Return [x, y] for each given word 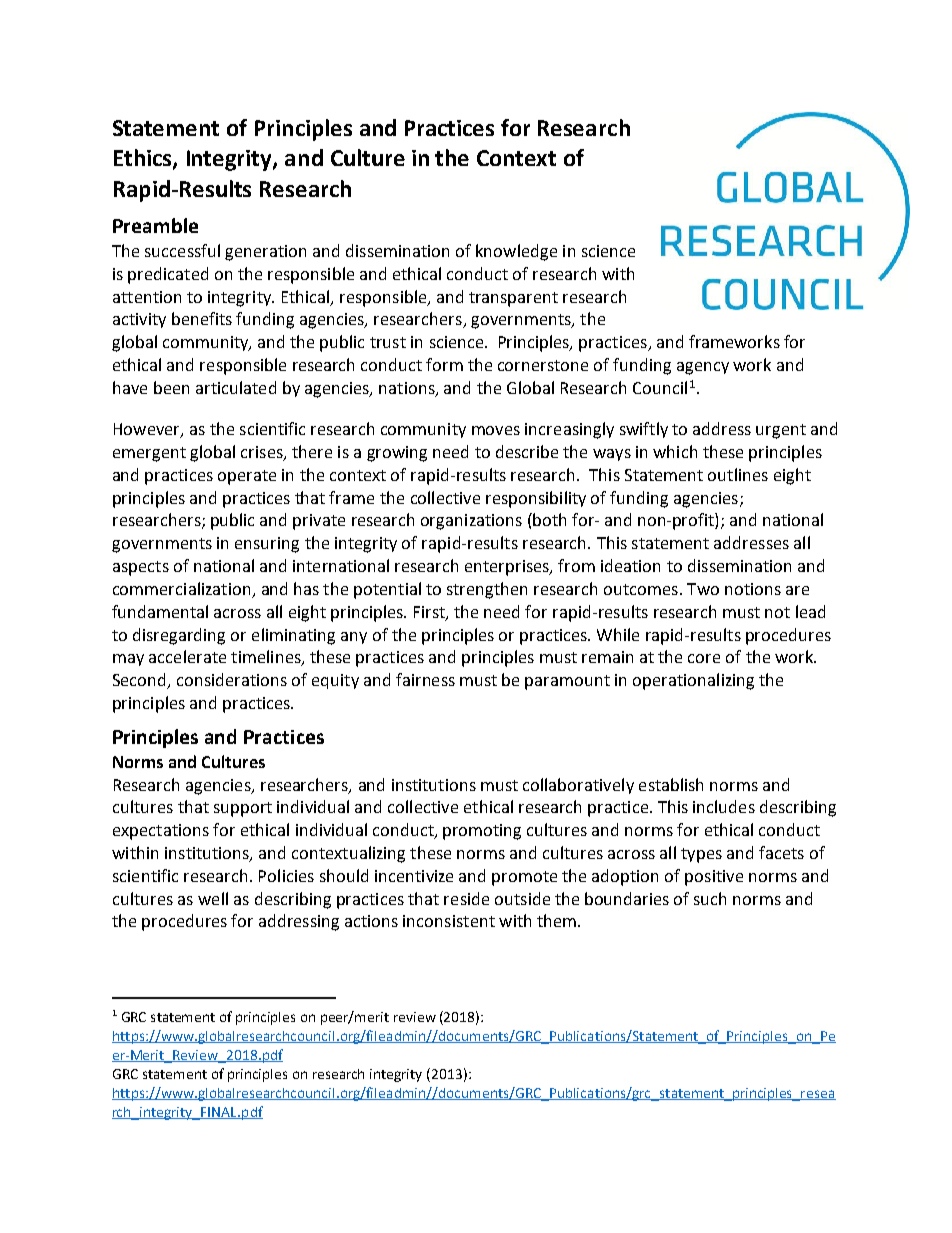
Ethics [144, 159]
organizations [471, 522]
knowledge [516, 252]
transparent [513, 299]
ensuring [267, 545]
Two [703, 589]
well [213, 898]
